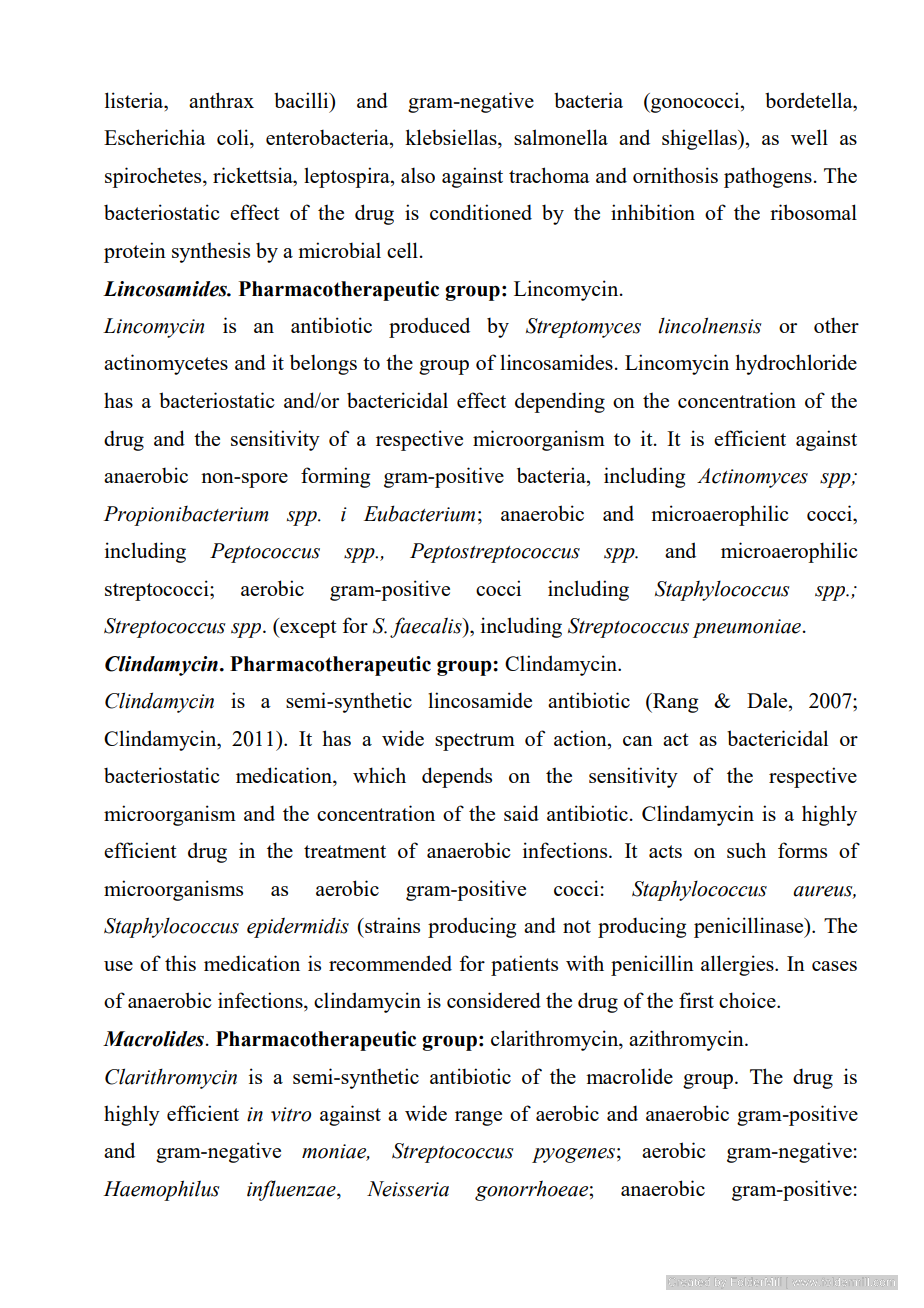 The height and width of the screenshot is (1308, 924). I want to click on also, so click(418, 175).
